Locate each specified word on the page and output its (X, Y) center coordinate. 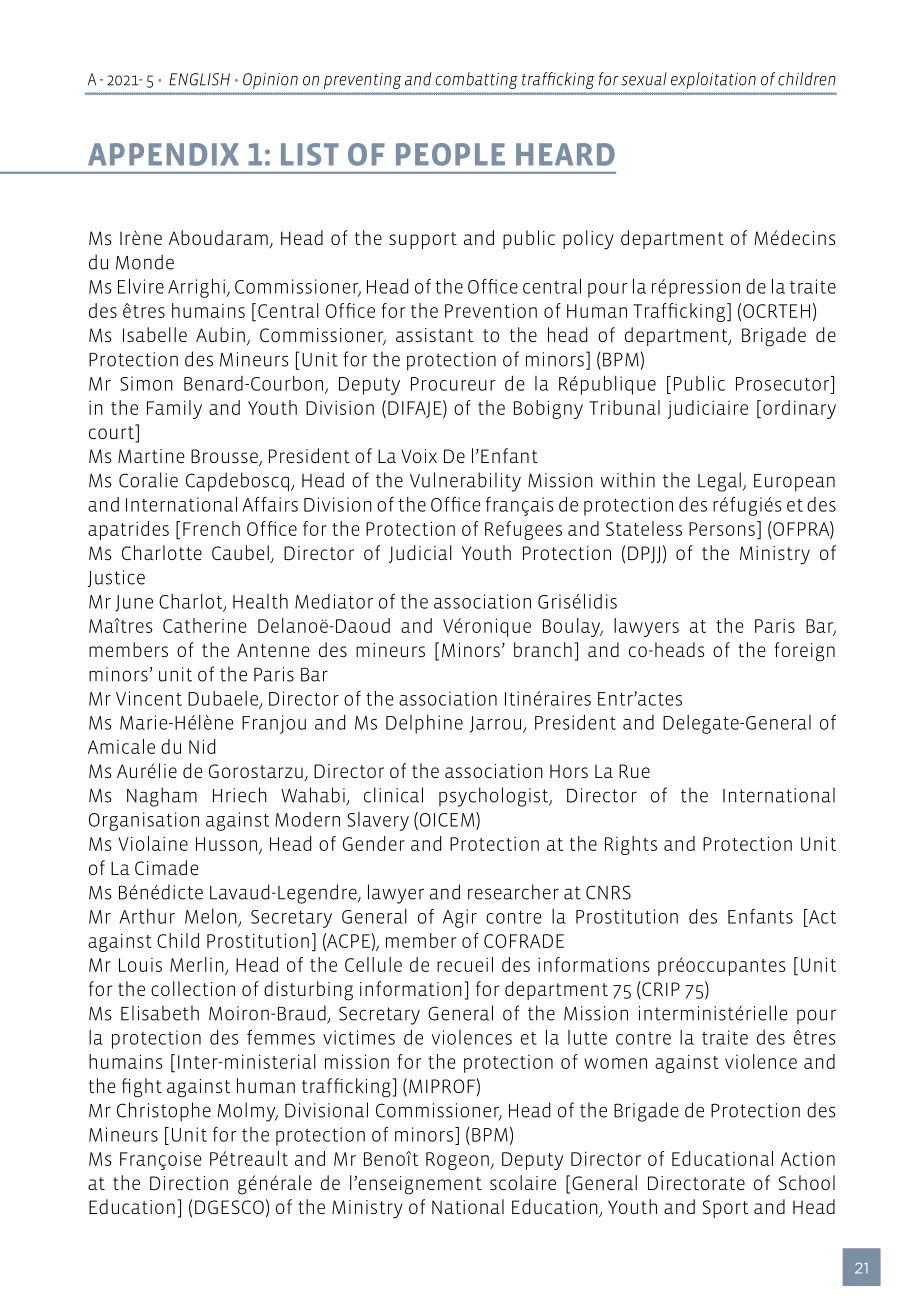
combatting (476, 80)
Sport (725, 1209)
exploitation (713, 80)
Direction (189, 1183)
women (615, 1063)
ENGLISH (199, 79)
